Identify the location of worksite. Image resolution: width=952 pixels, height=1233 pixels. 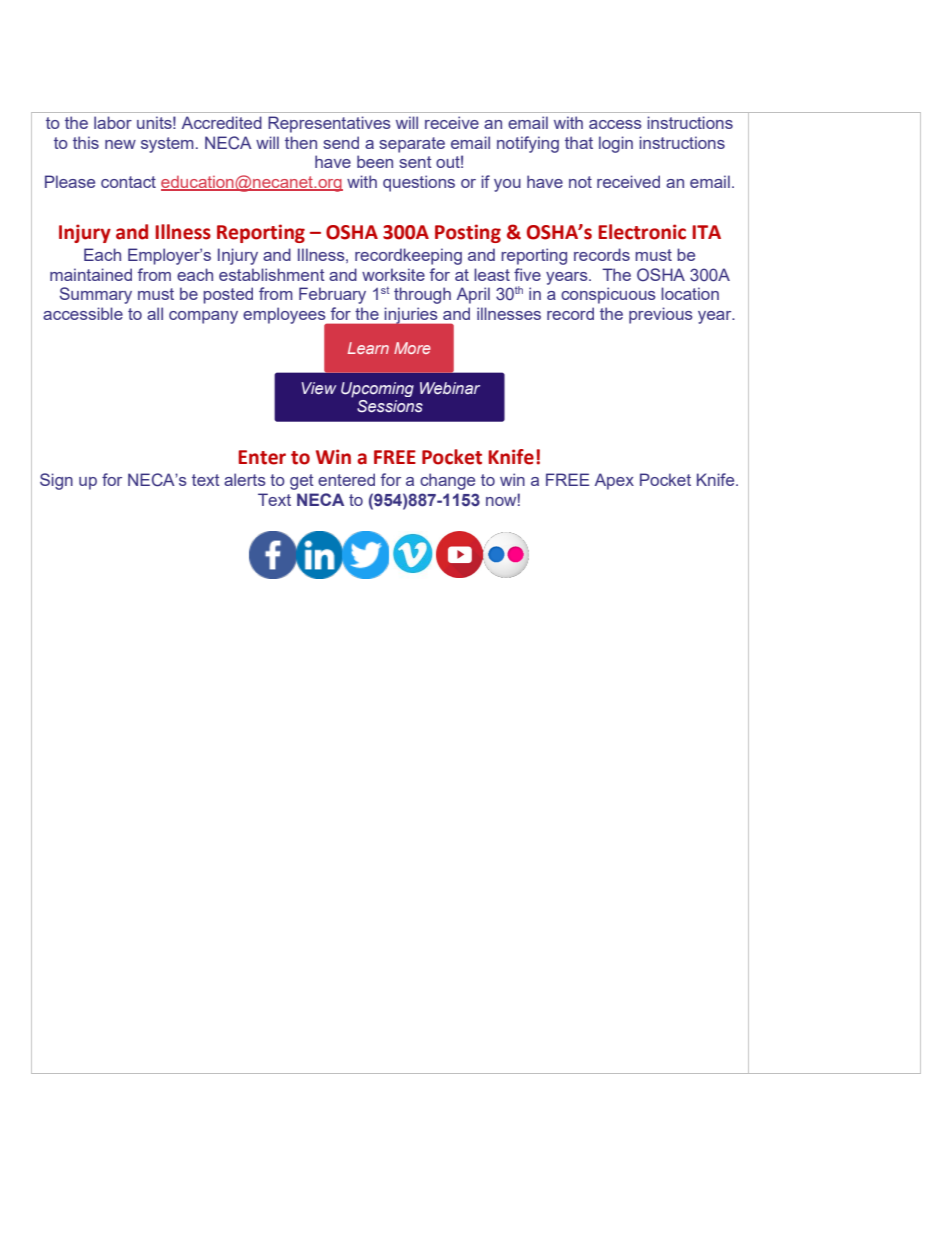
(393, 274).
